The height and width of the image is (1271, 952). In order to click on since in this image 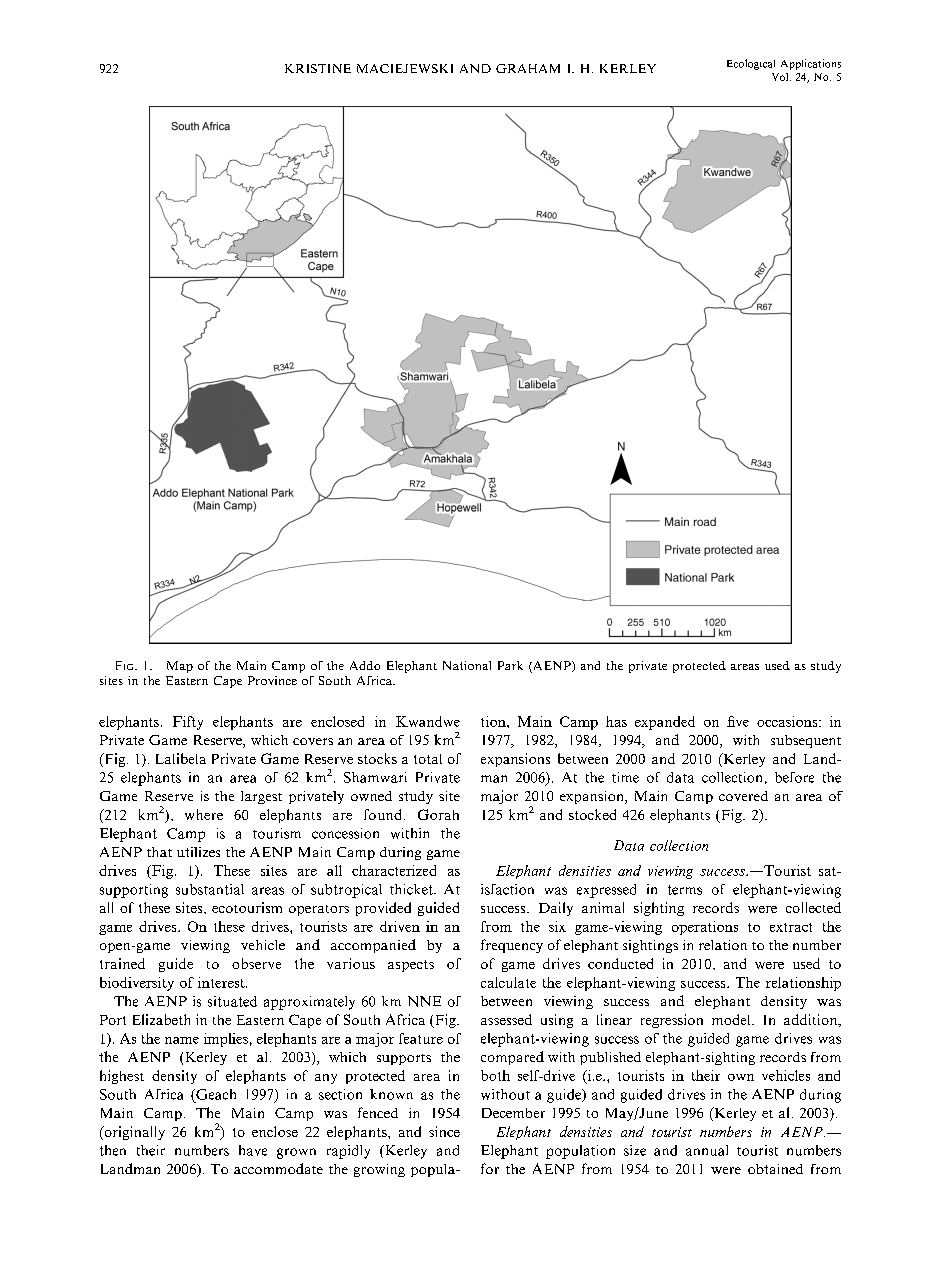, I will do `click(444, 1131)`.
